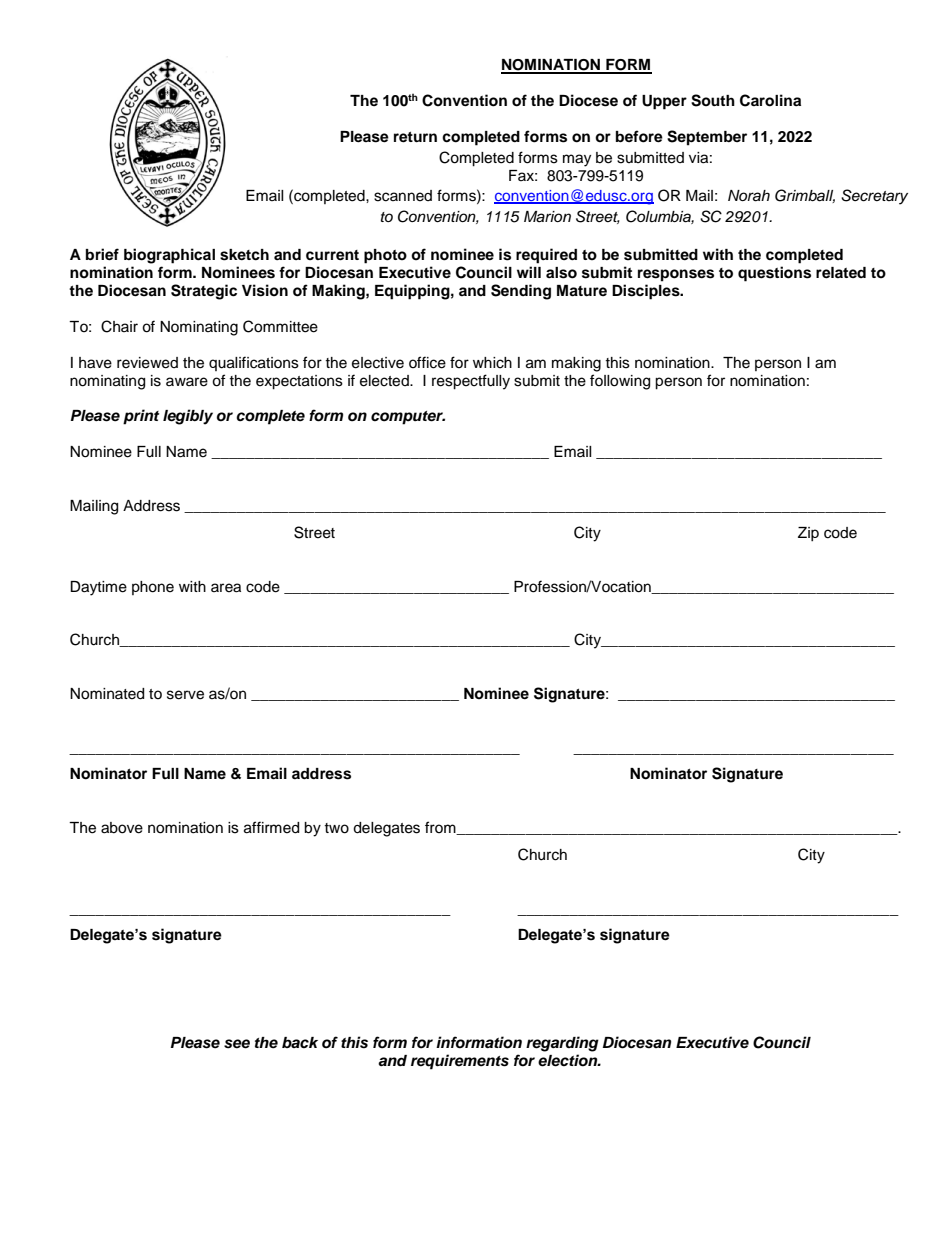 This image has height=1233, width=952. What do you see at coordinates (770, 100) in the image?
I see `Carolina` at bounding box center [770, 100].
